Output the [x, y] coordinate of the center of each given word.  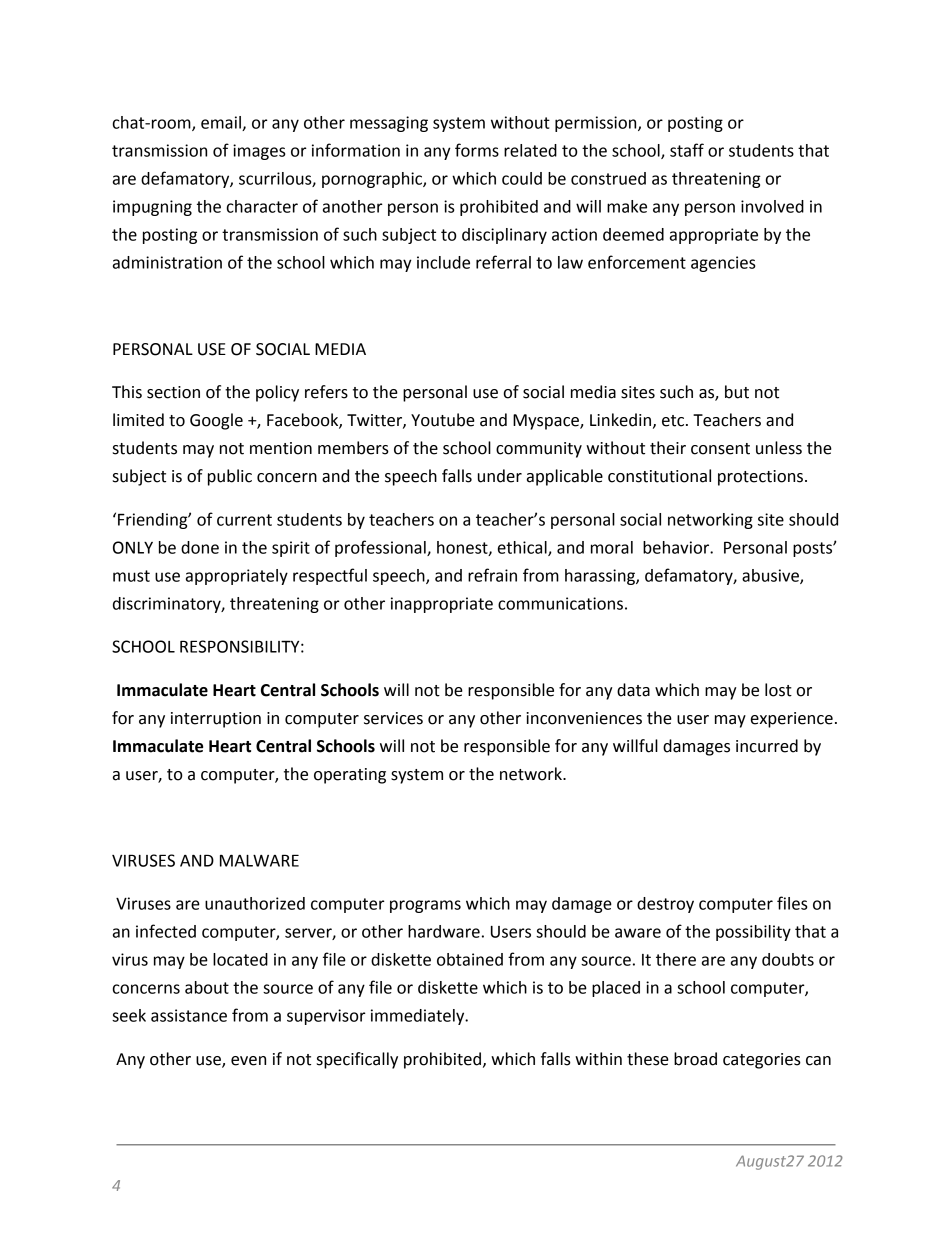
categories [762, 1061]
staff [687, 150]
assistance [189, 1015]
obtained [470, 959]
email [222, 123]
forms [477, 150]
